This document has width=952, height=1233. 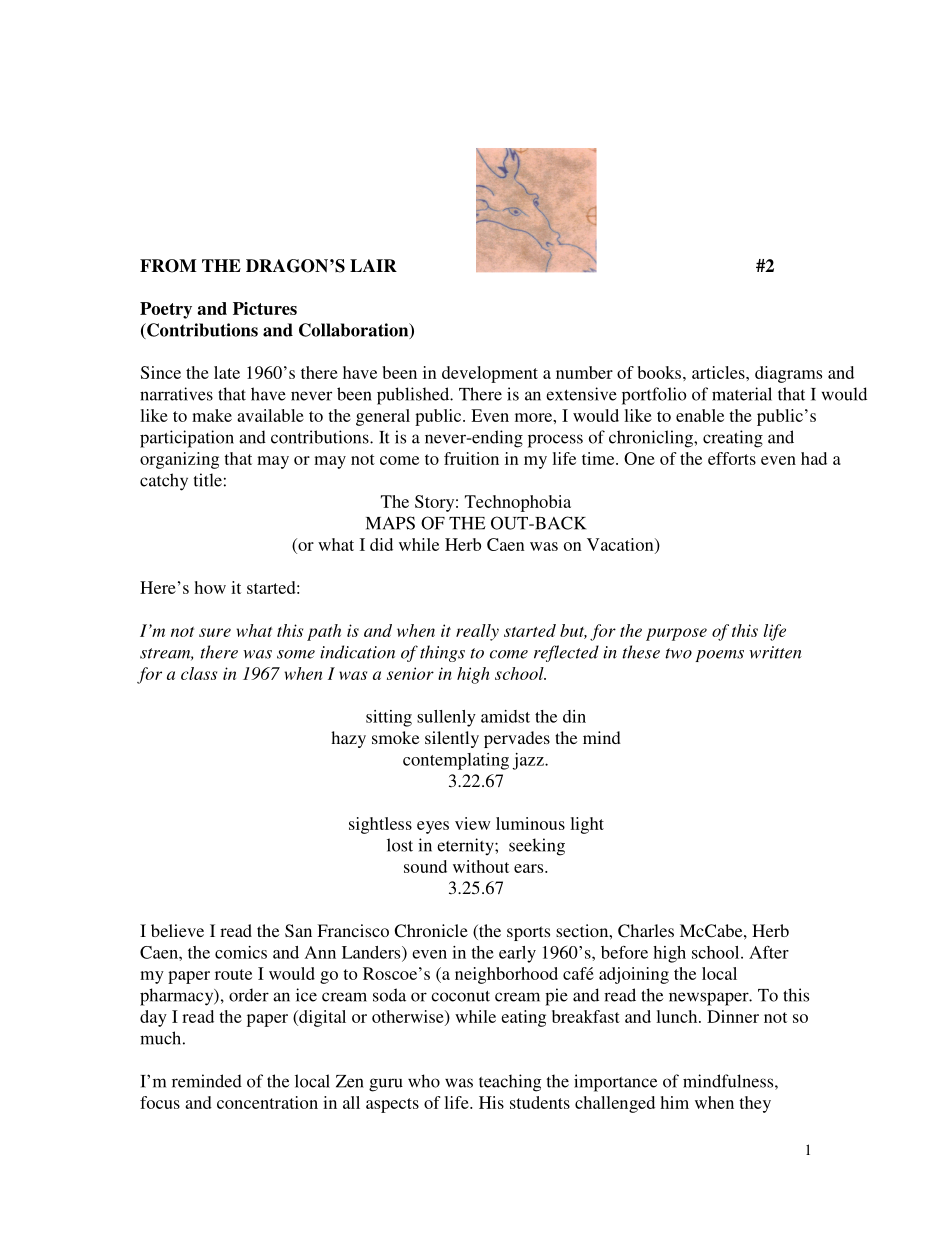 I want to click on how, so click(x=210, y=587).
